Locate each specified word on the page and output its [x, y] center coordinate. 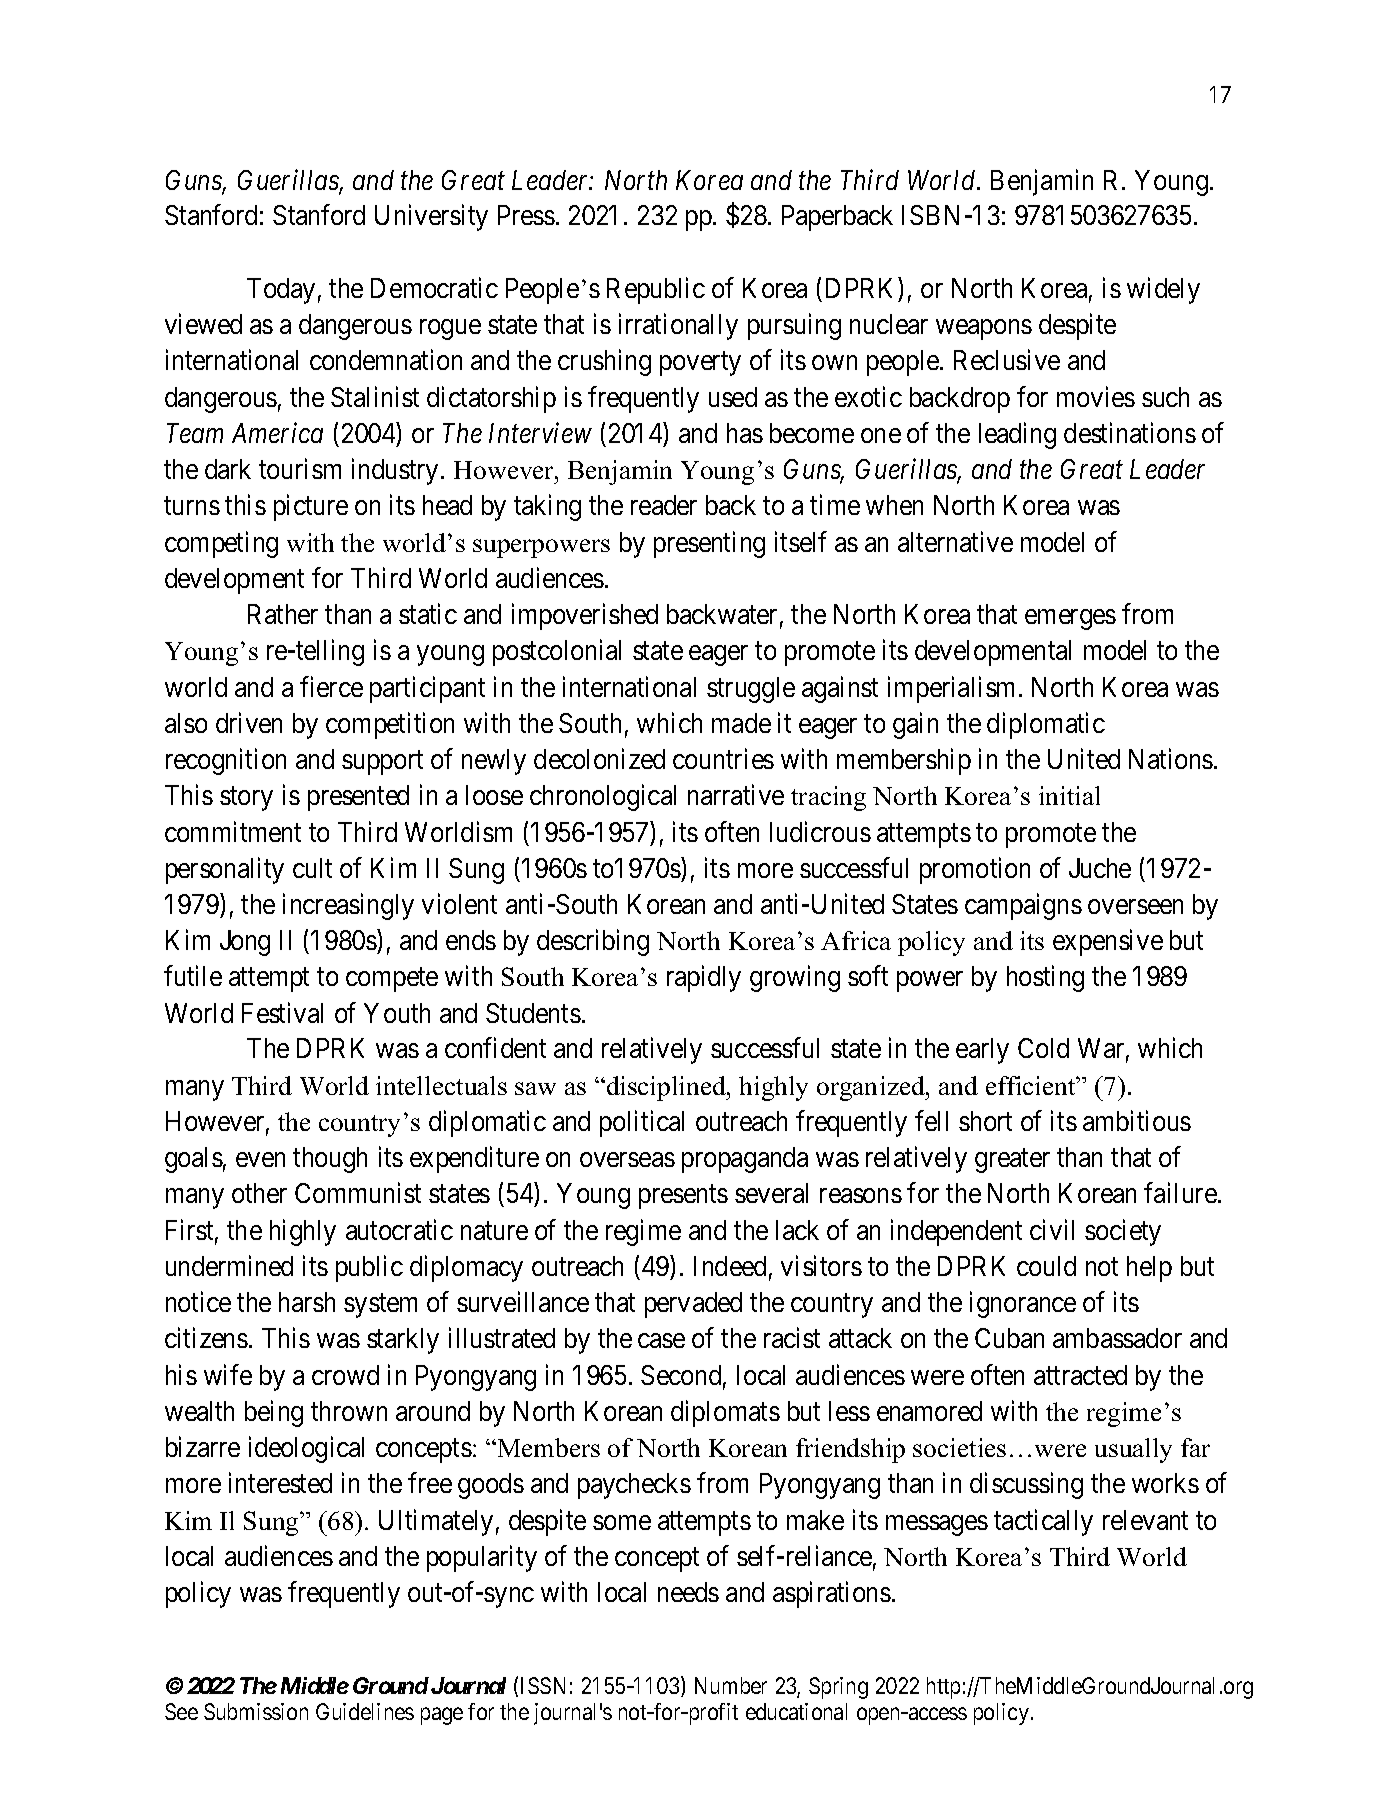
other [259, 1193]
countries [723, 759]
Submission [256, 1711]
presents [683, 1197]
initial [1069, 795]
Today [281, 291]
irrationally [678, 327]
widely [1163, 290]
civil [1052, 1229]
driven [249, 722]
